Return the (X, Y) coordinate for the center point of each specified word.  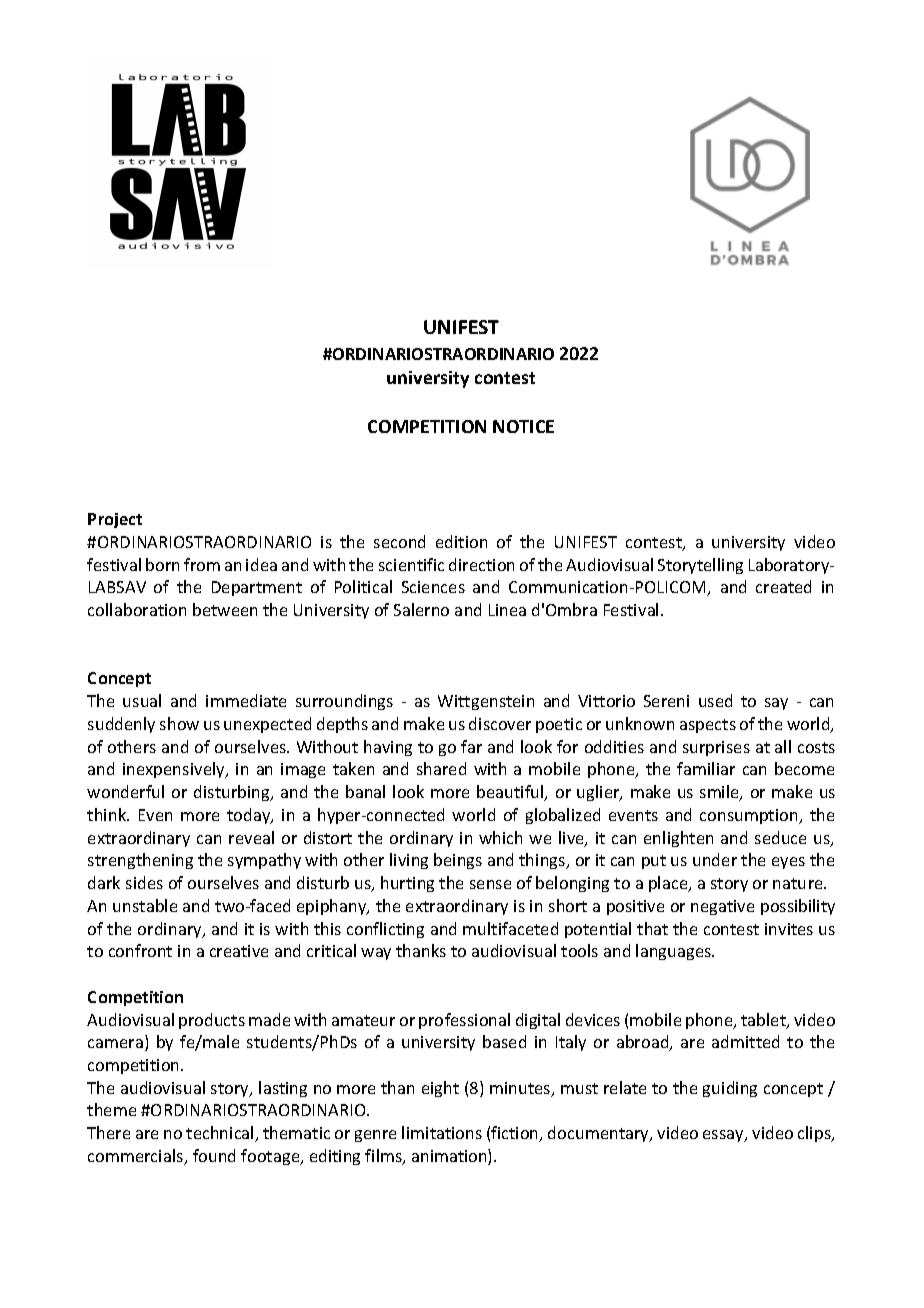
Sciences (433, 587)
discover (500, 723)
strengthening (140, 861)
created (783, 586)
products (212, 1021)
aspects (708, 726)
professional (464, 1021)
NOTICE (523, 426)
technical (221, 1134)
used (715, 700)
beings (458, 861)
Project (115, 520)
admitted (745, 1041)
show (179, 723)
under (715, 859)
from (202, 564)
